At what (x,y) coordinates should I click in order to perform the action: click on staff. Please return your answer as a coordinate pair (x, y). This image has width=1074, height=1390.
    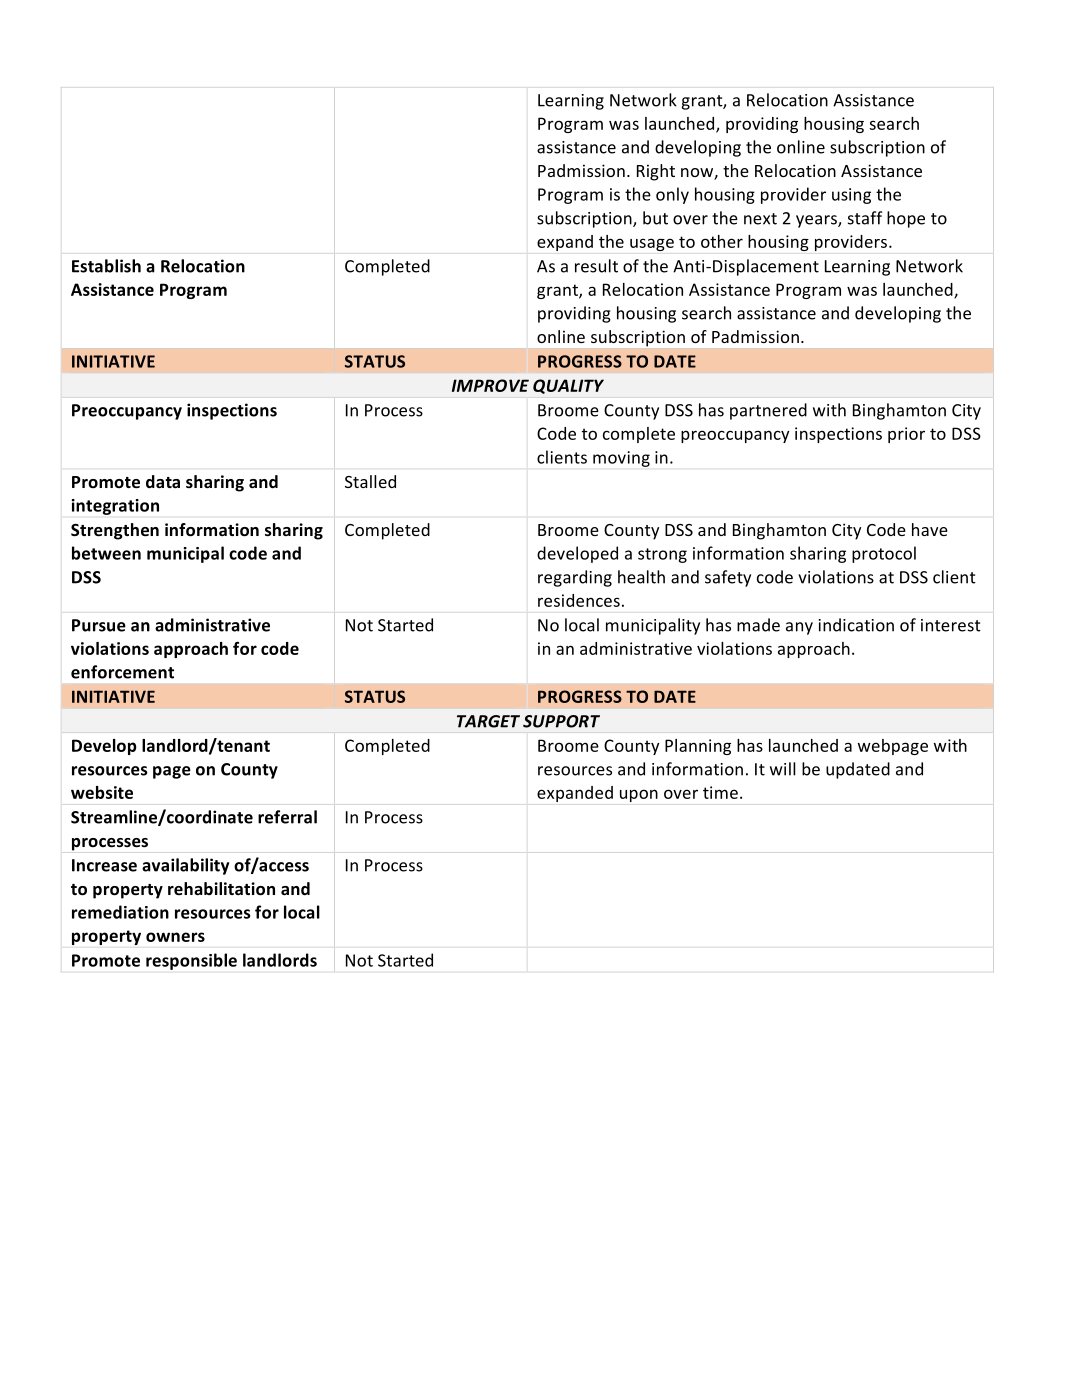
    Looking at the image, I should click on (865, 218).
